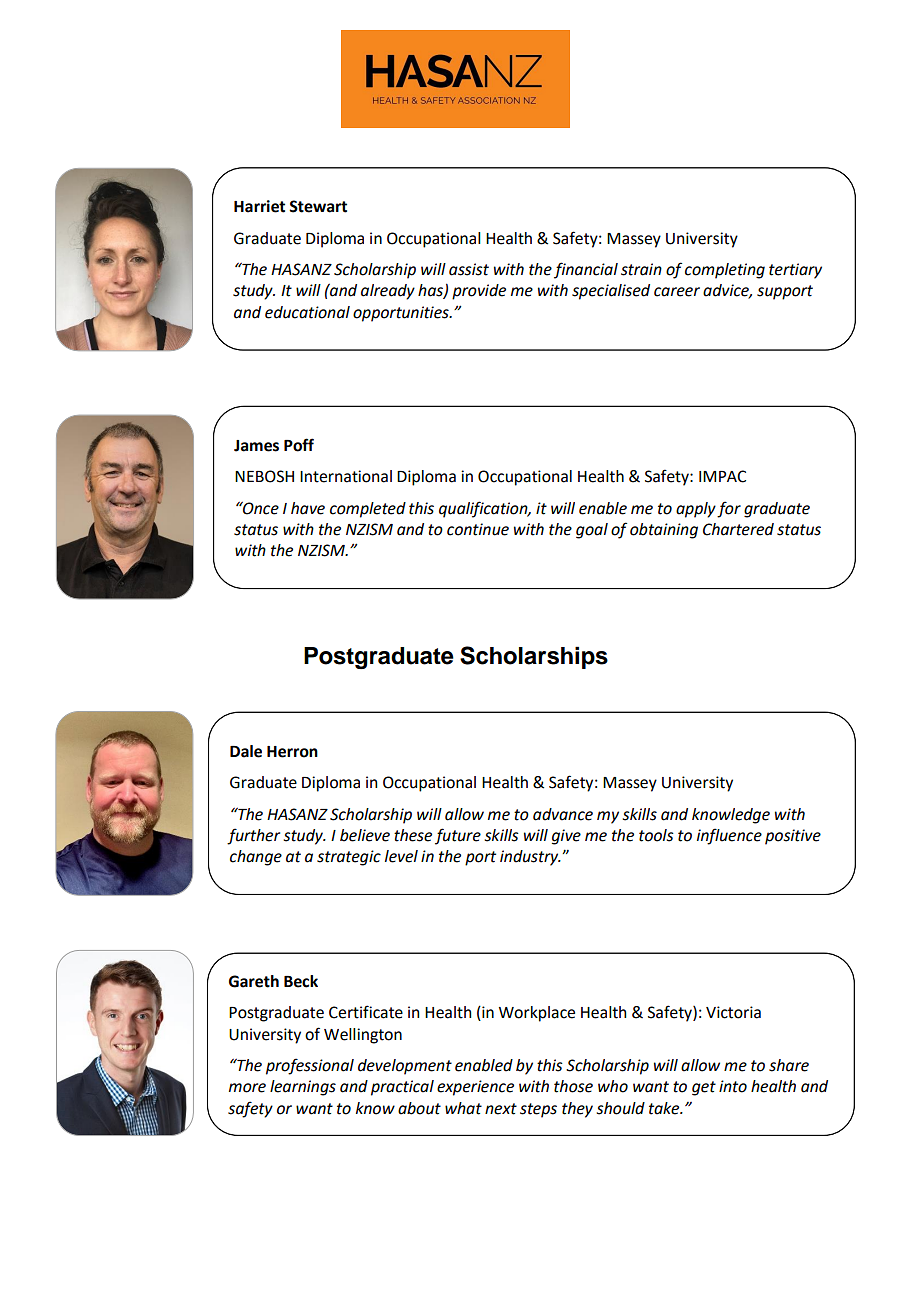 This page has height=1316, width=911. What do you see at coordinates (738, 529) in the page?
I see `Chartered` at bounding box center [738, 529].
